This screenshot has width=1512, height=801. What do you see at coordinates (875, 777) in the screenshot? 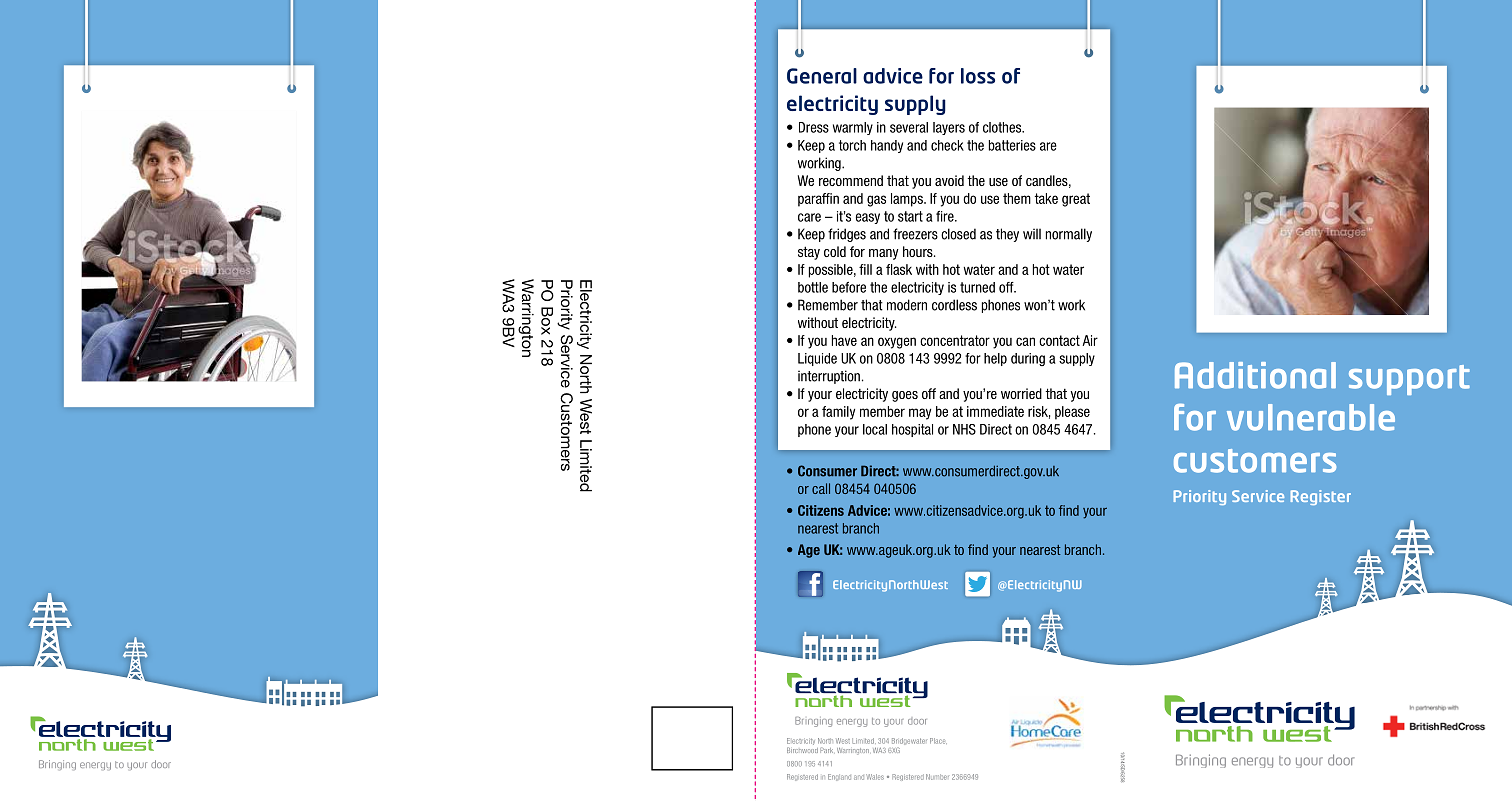
I see `Wales` at bounding box center [875, 777].
